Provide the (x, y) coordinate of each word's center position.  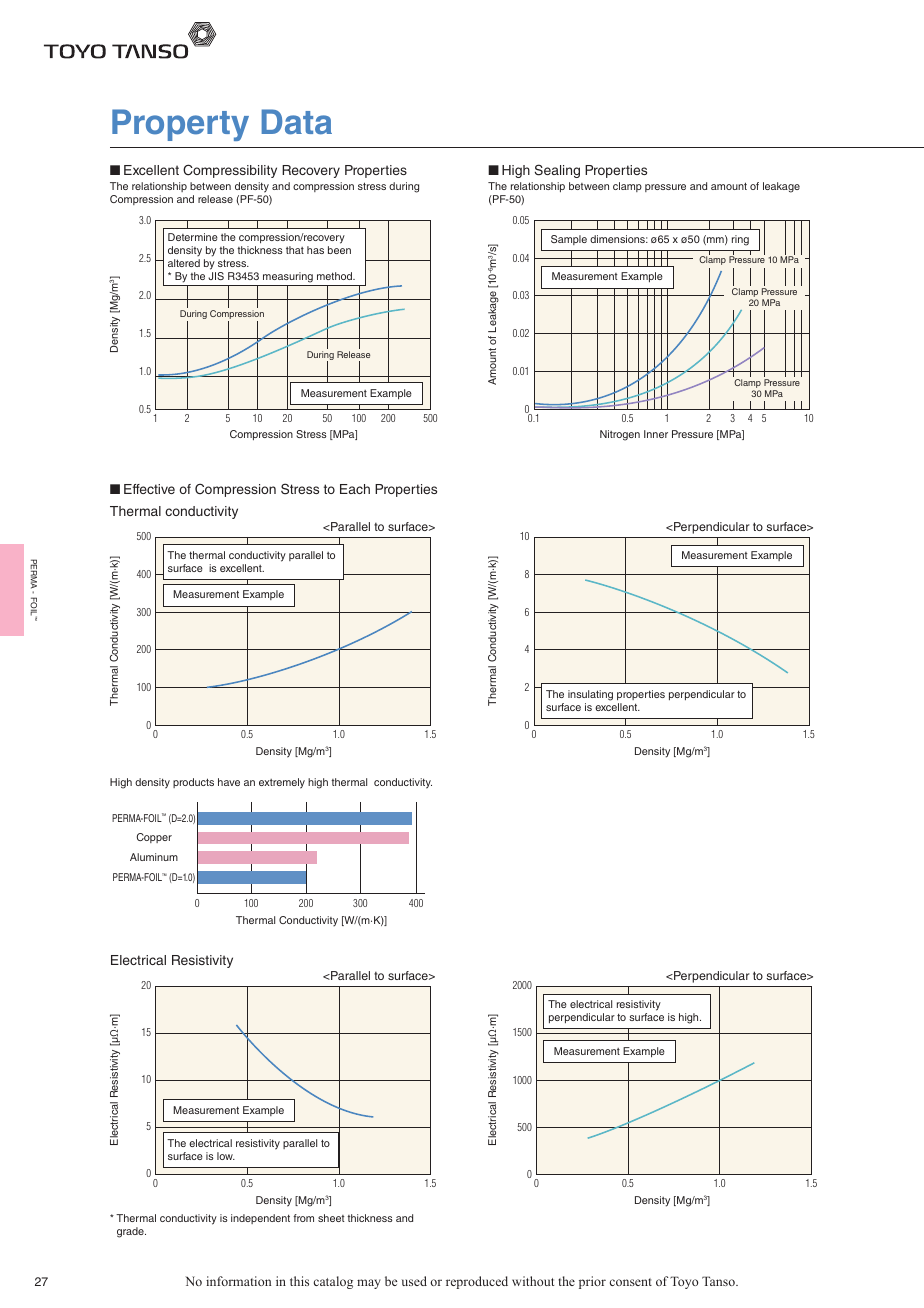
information (238, 1281)
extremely (282, 783)
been (339, 250)
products (193, 783)
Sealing (557, 171)
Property (180, 125)
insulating (590, 695)
